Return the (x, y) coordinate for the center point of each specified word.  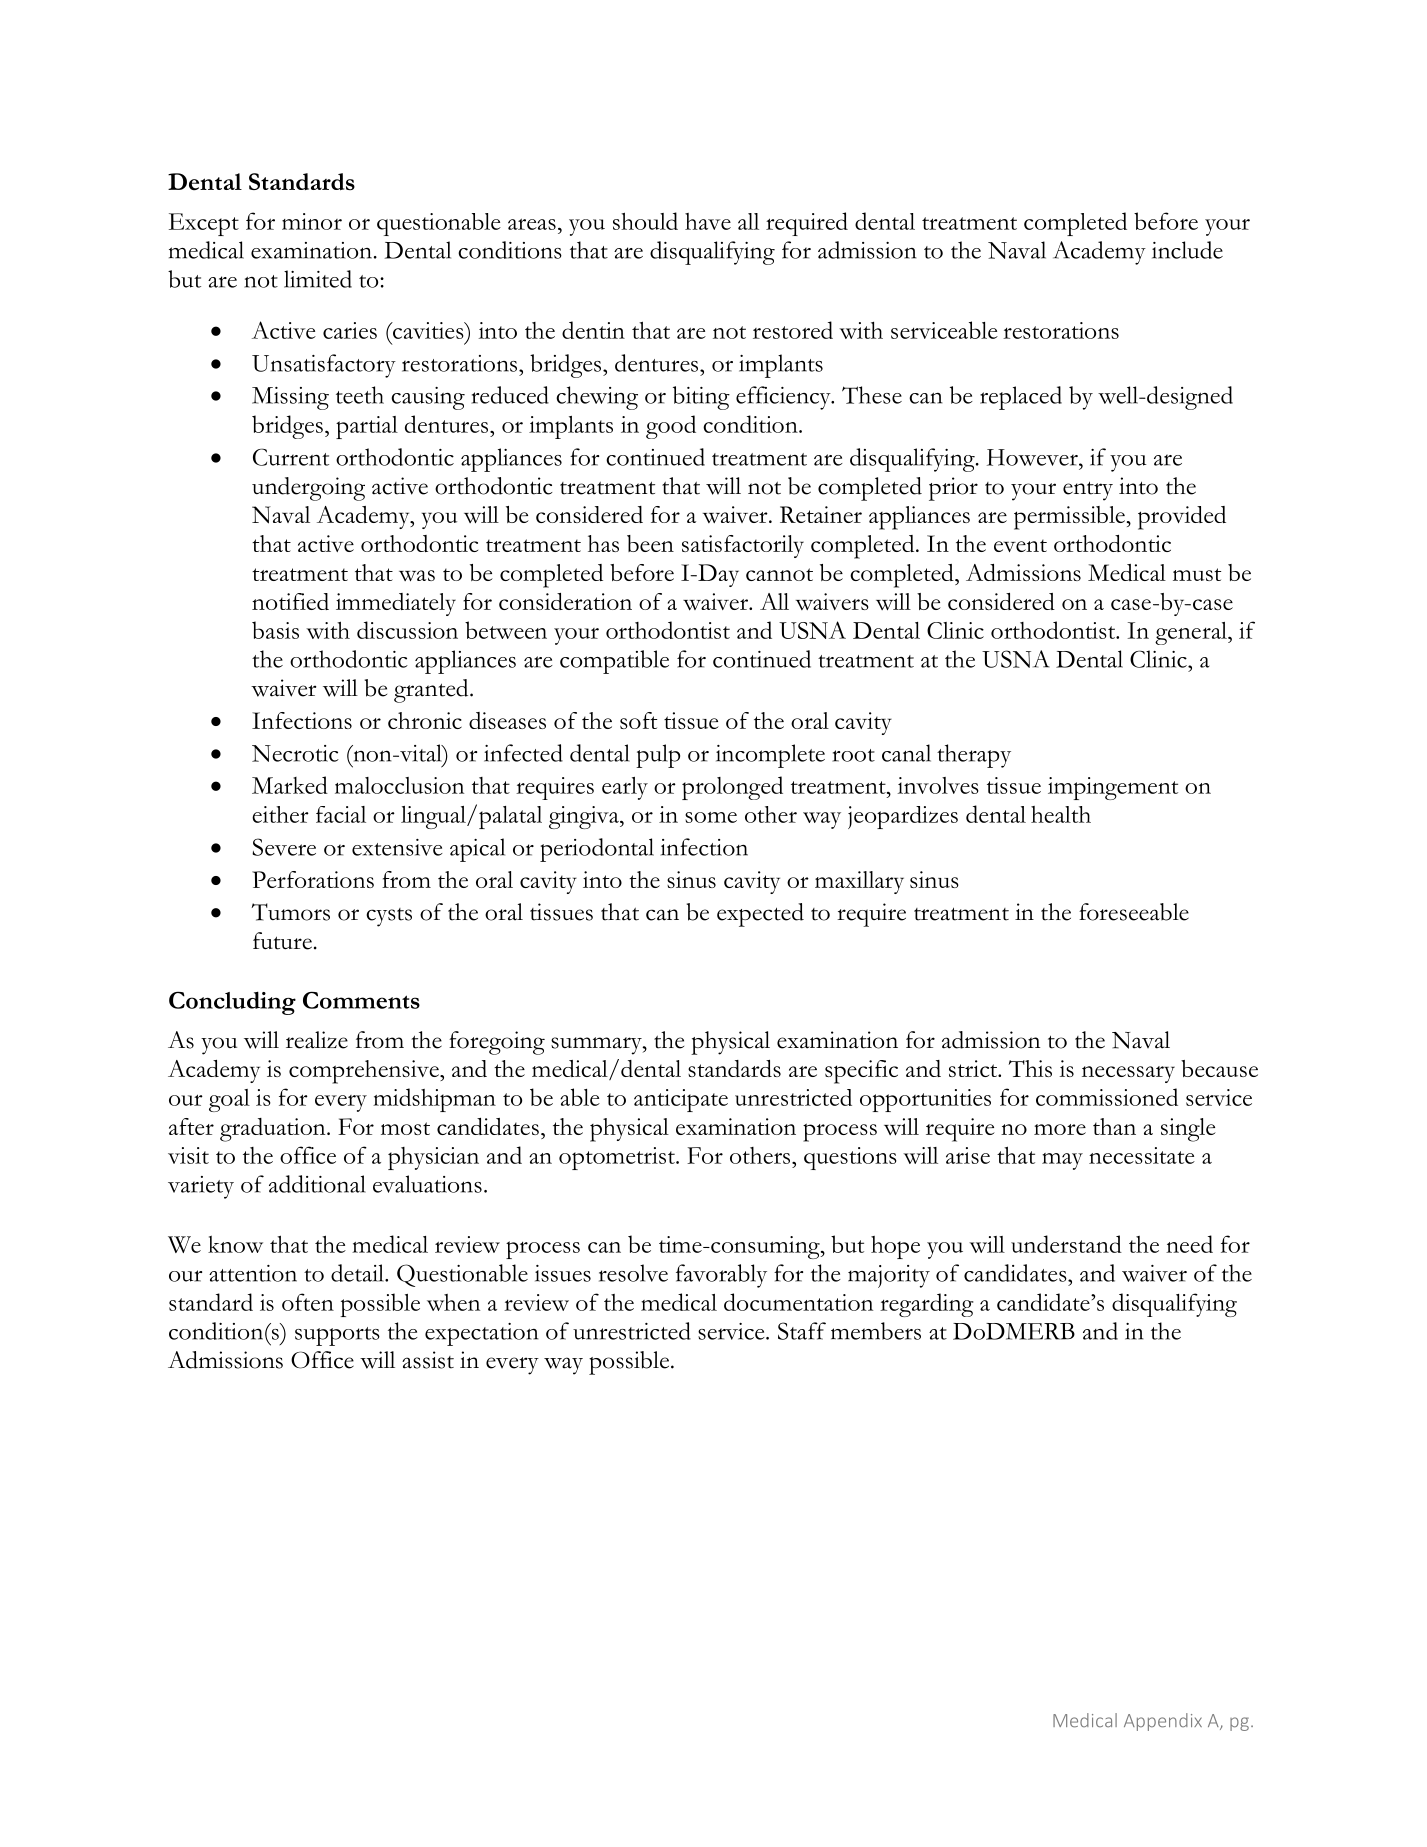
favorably (721, 1276)
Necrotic (295, 753)
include (1187, 250)
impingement (1113, 788)
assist (428, 1360)
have (708, 221)
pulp (658, 756)
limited (318, 279)
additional (317, 1184)
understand (1066, 1244)
